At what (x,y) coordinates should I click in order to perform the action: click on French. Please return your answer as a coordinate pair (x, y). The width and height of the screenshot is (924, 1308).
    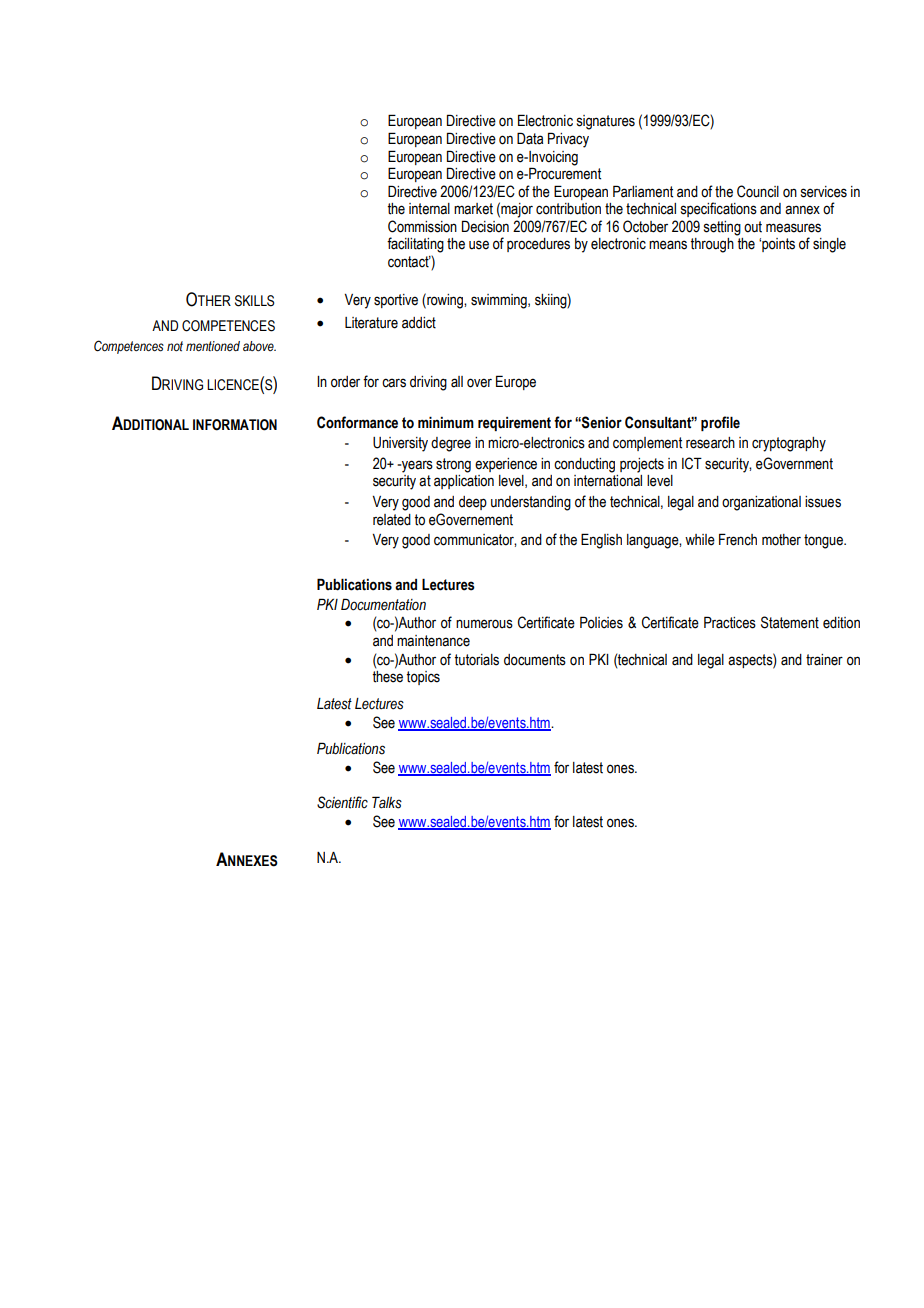
    Looking at the image, I should click on (738, 539).
